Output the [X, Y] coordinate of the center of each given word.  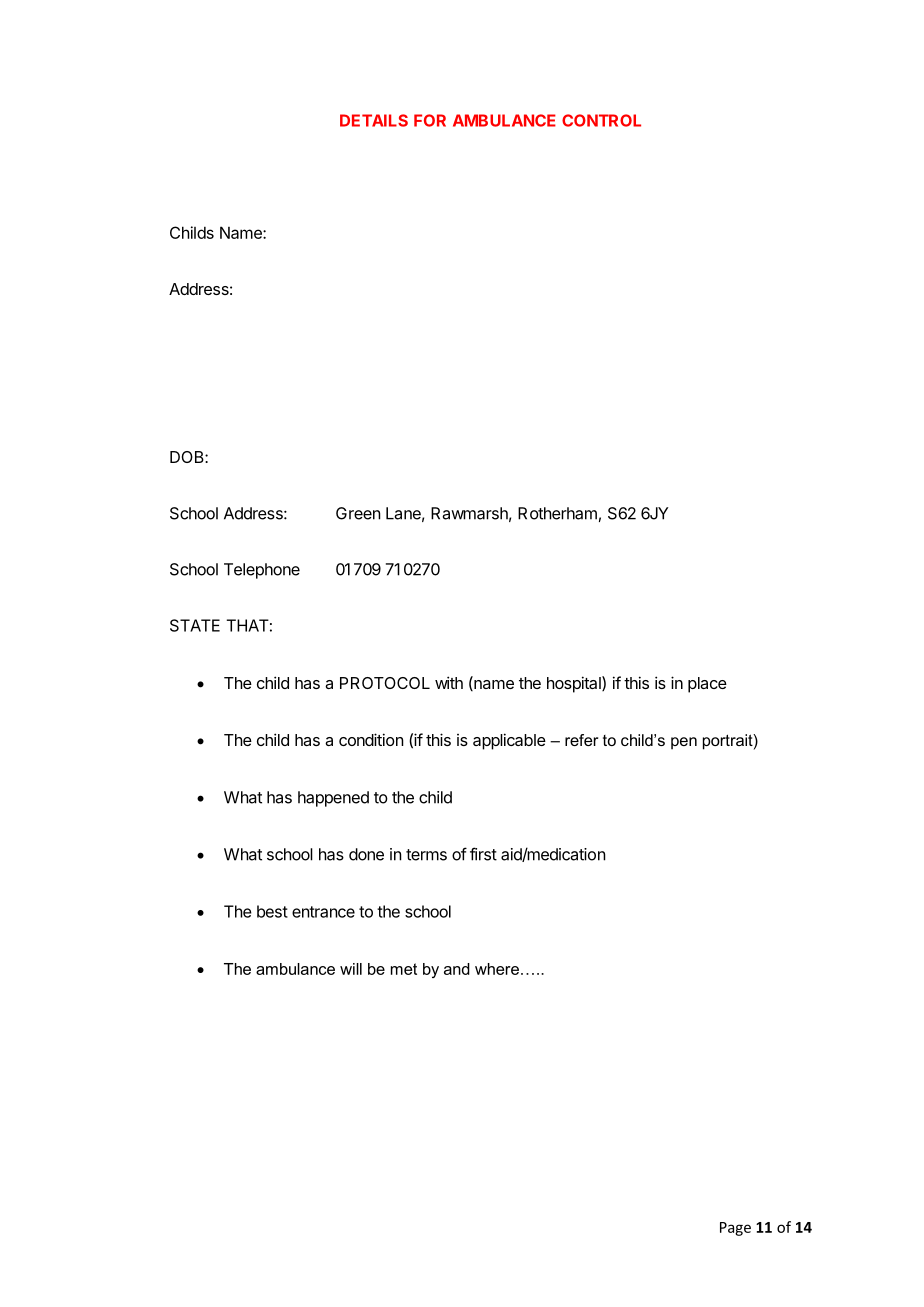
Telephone [262, 571]
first [483, 854]
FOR [430, 120]
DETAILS [374, 120]
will [351, 969]
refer [581, 740]
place [707, 685]
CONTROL [601, 120]
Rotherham [557, 513]
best [272, 911]
